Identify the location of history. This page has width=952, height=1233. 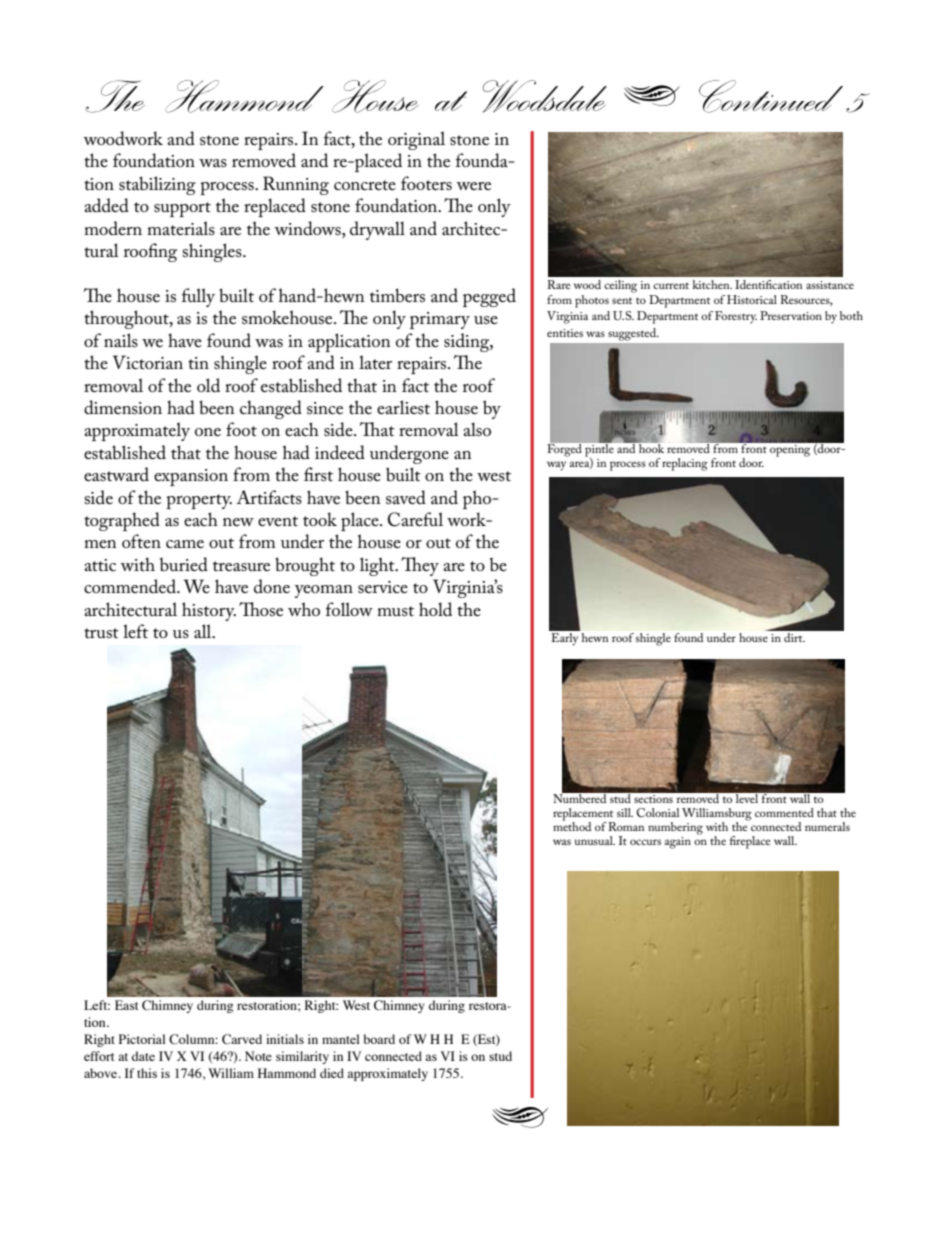
(209, 611).
